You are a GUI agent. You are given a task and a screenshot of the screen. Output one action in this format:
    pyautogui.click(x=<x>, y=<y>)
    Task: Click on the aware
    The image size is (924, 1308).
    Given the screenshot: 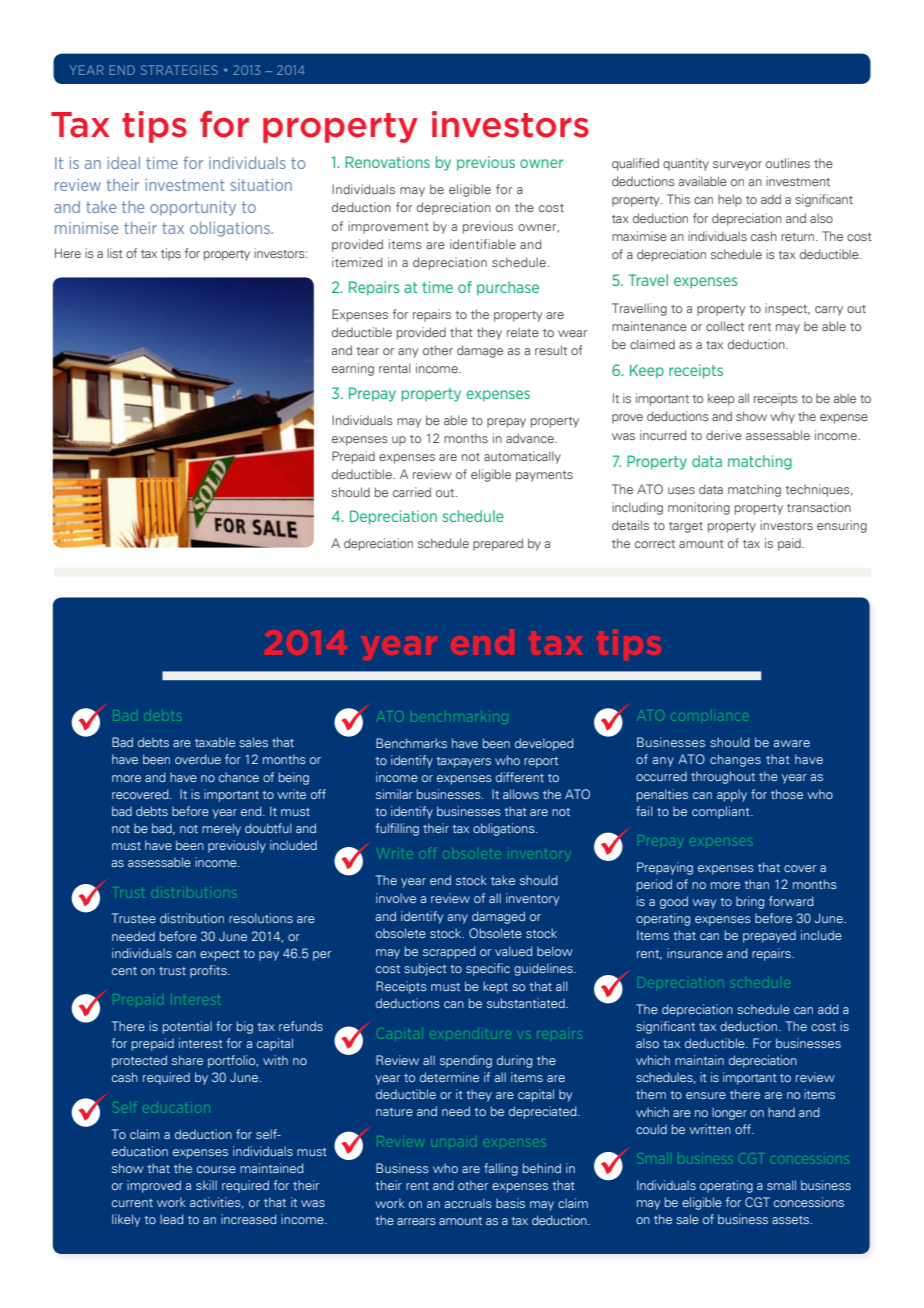 What is the action you would take?
    pyautogui.click(x=792, y=743)
